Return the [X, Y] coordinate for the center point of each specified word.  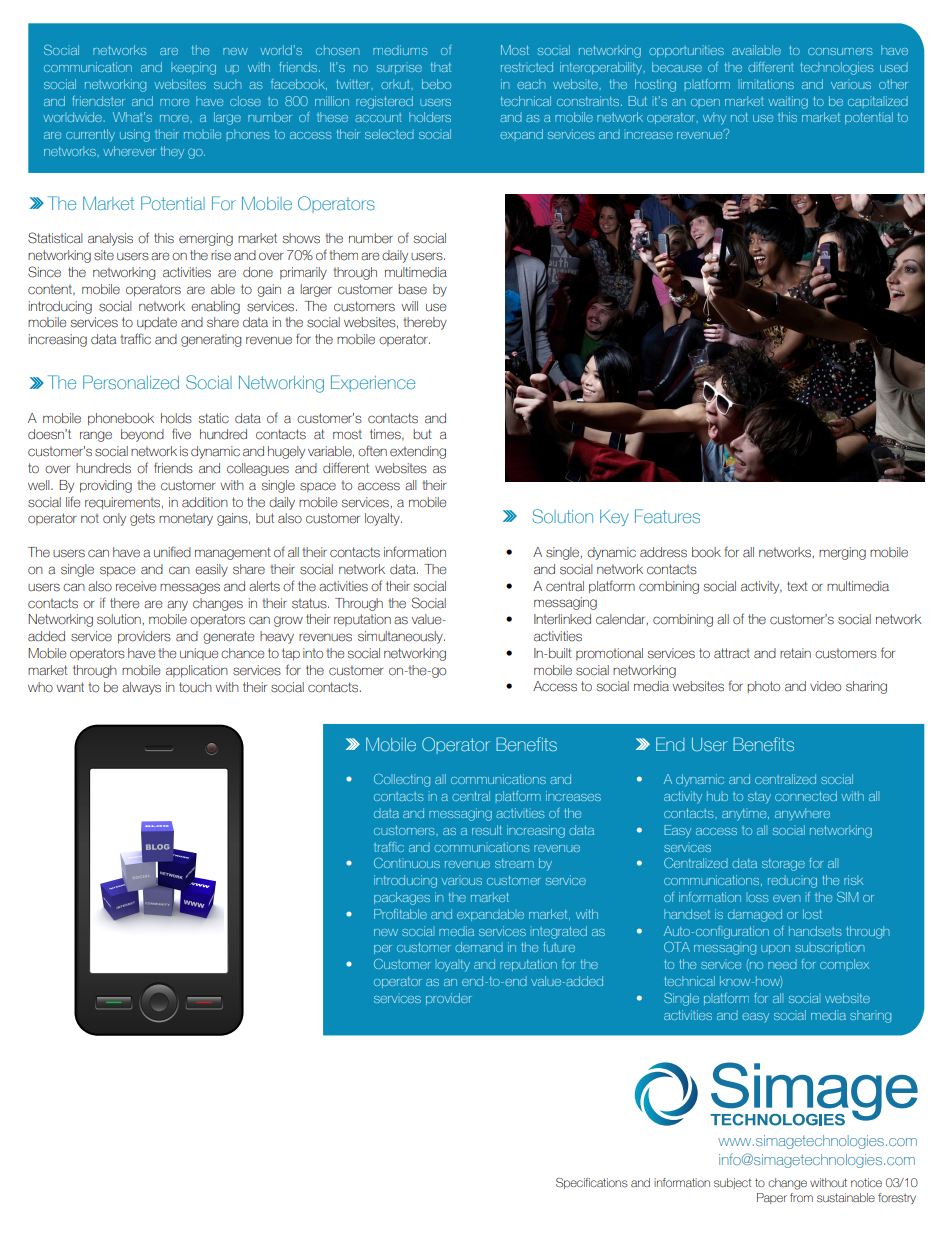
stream [514, 863]
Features [667, 516]
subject [732, 1183]
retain [795, 653]
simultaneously [401, 637]
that [441, 67]
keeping [193, 68]
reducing [792, 881]
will [409, 306]
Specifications [592, 1183]
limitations [767, 84]
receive [136, 586]
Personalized [131, 382]
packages [402, 898]
